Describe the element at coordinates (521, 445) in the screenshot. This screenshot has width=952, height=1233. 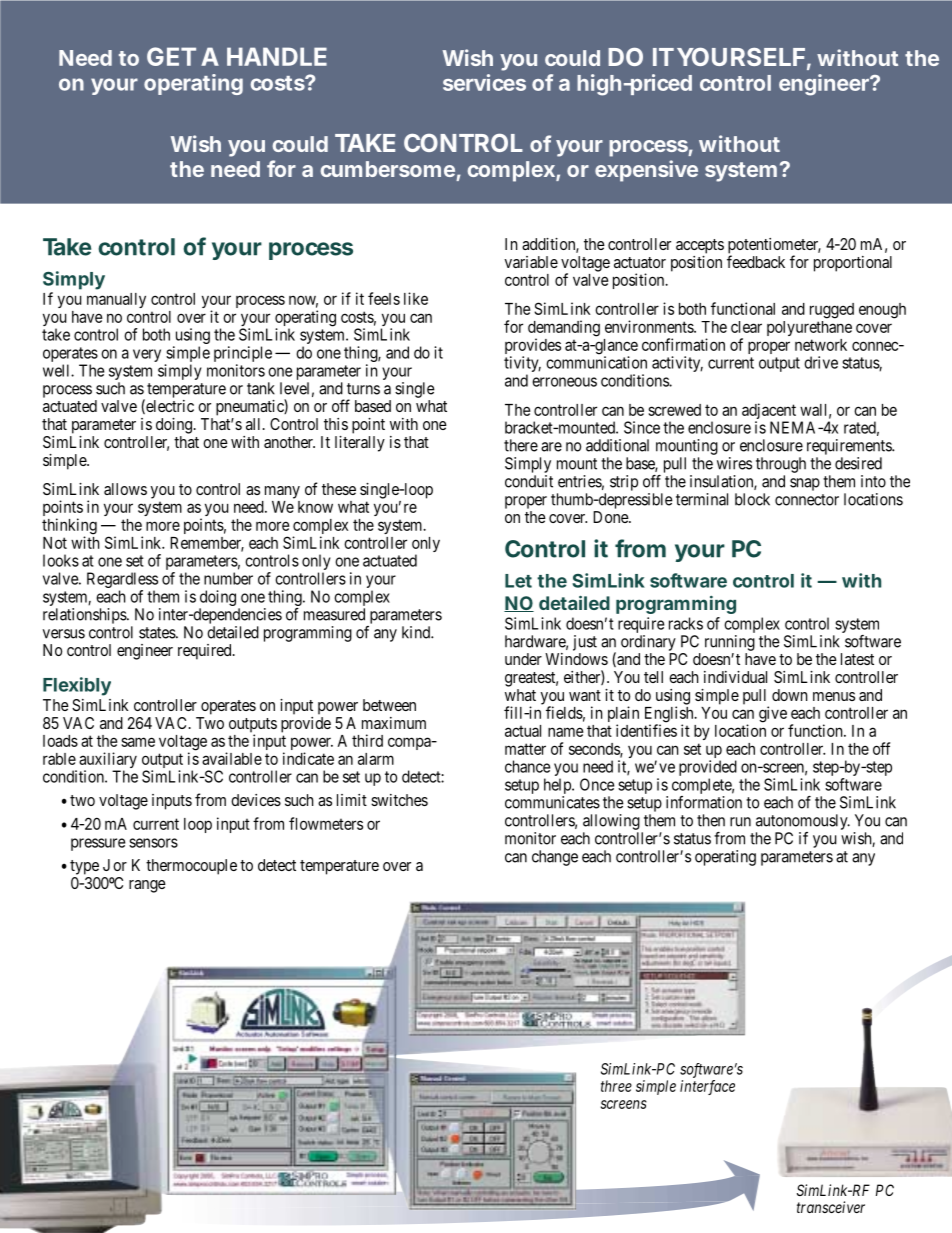
I see `there` at that location.
